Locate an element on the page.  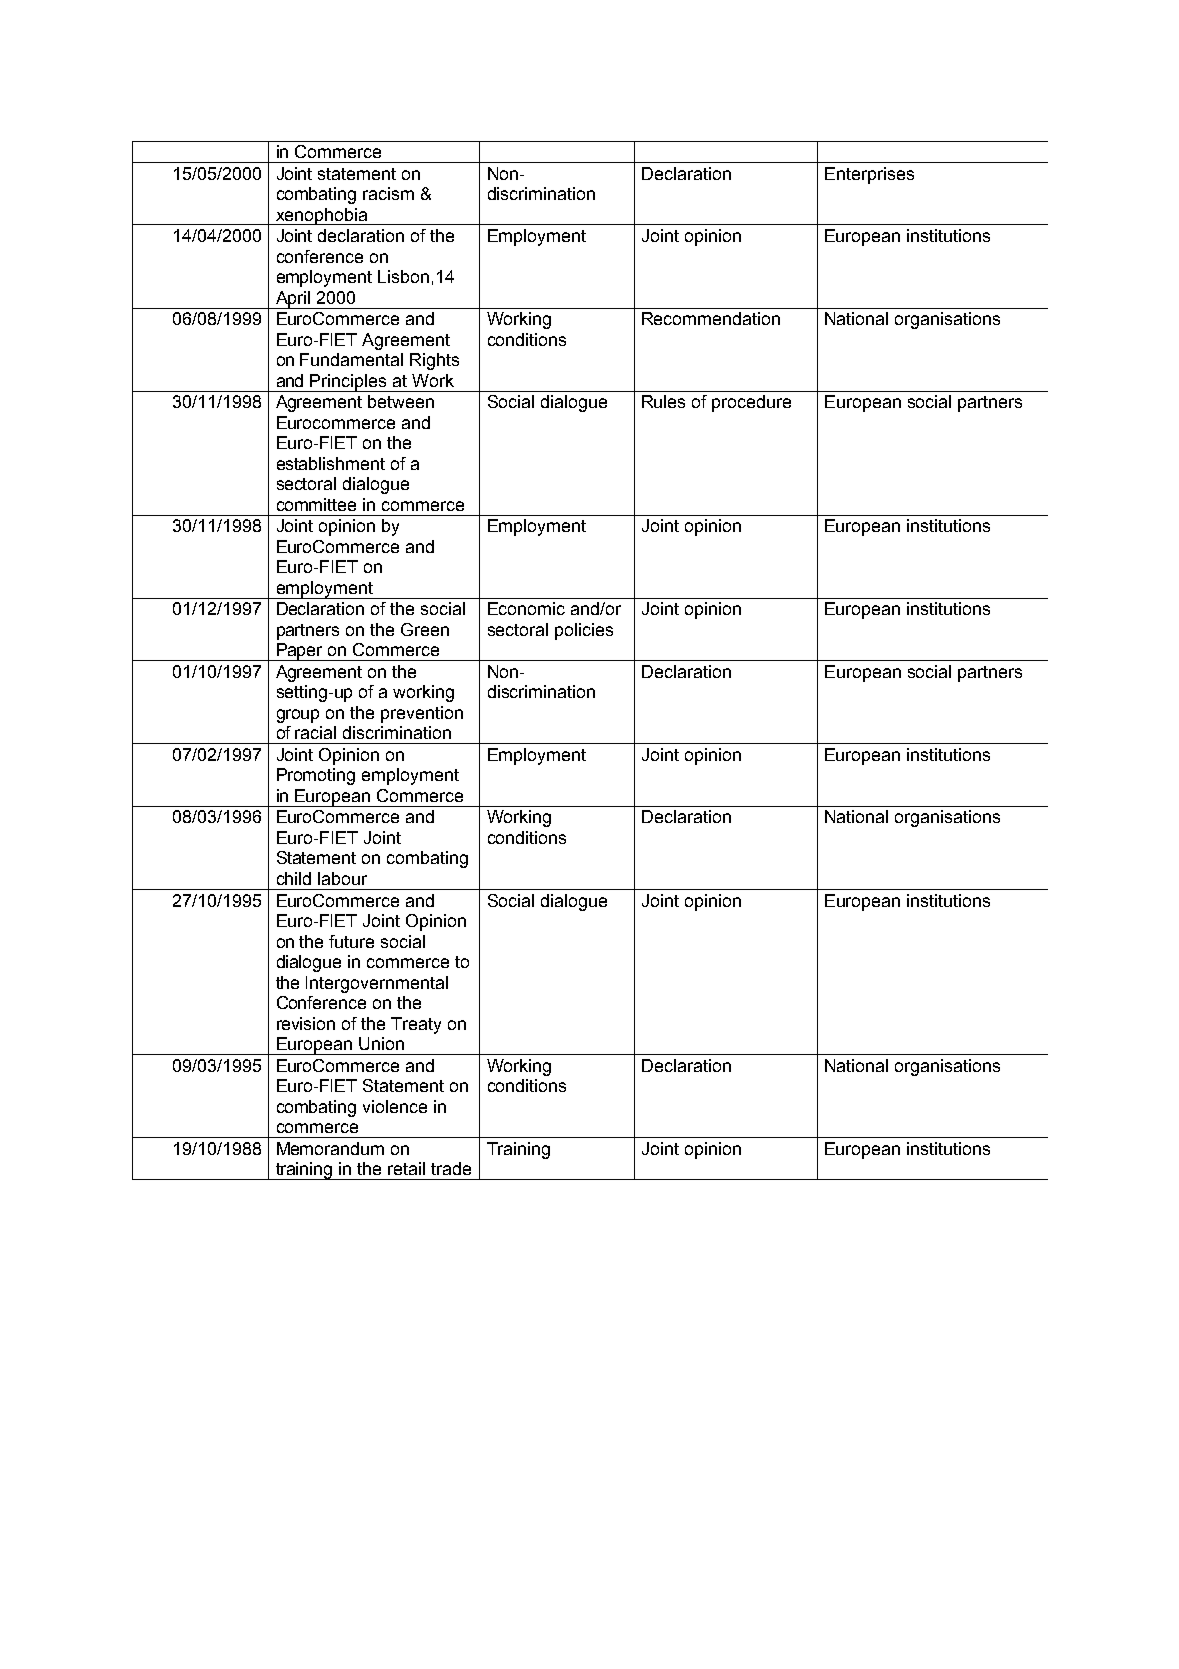
Principles is located at coordinates (349, 383).
